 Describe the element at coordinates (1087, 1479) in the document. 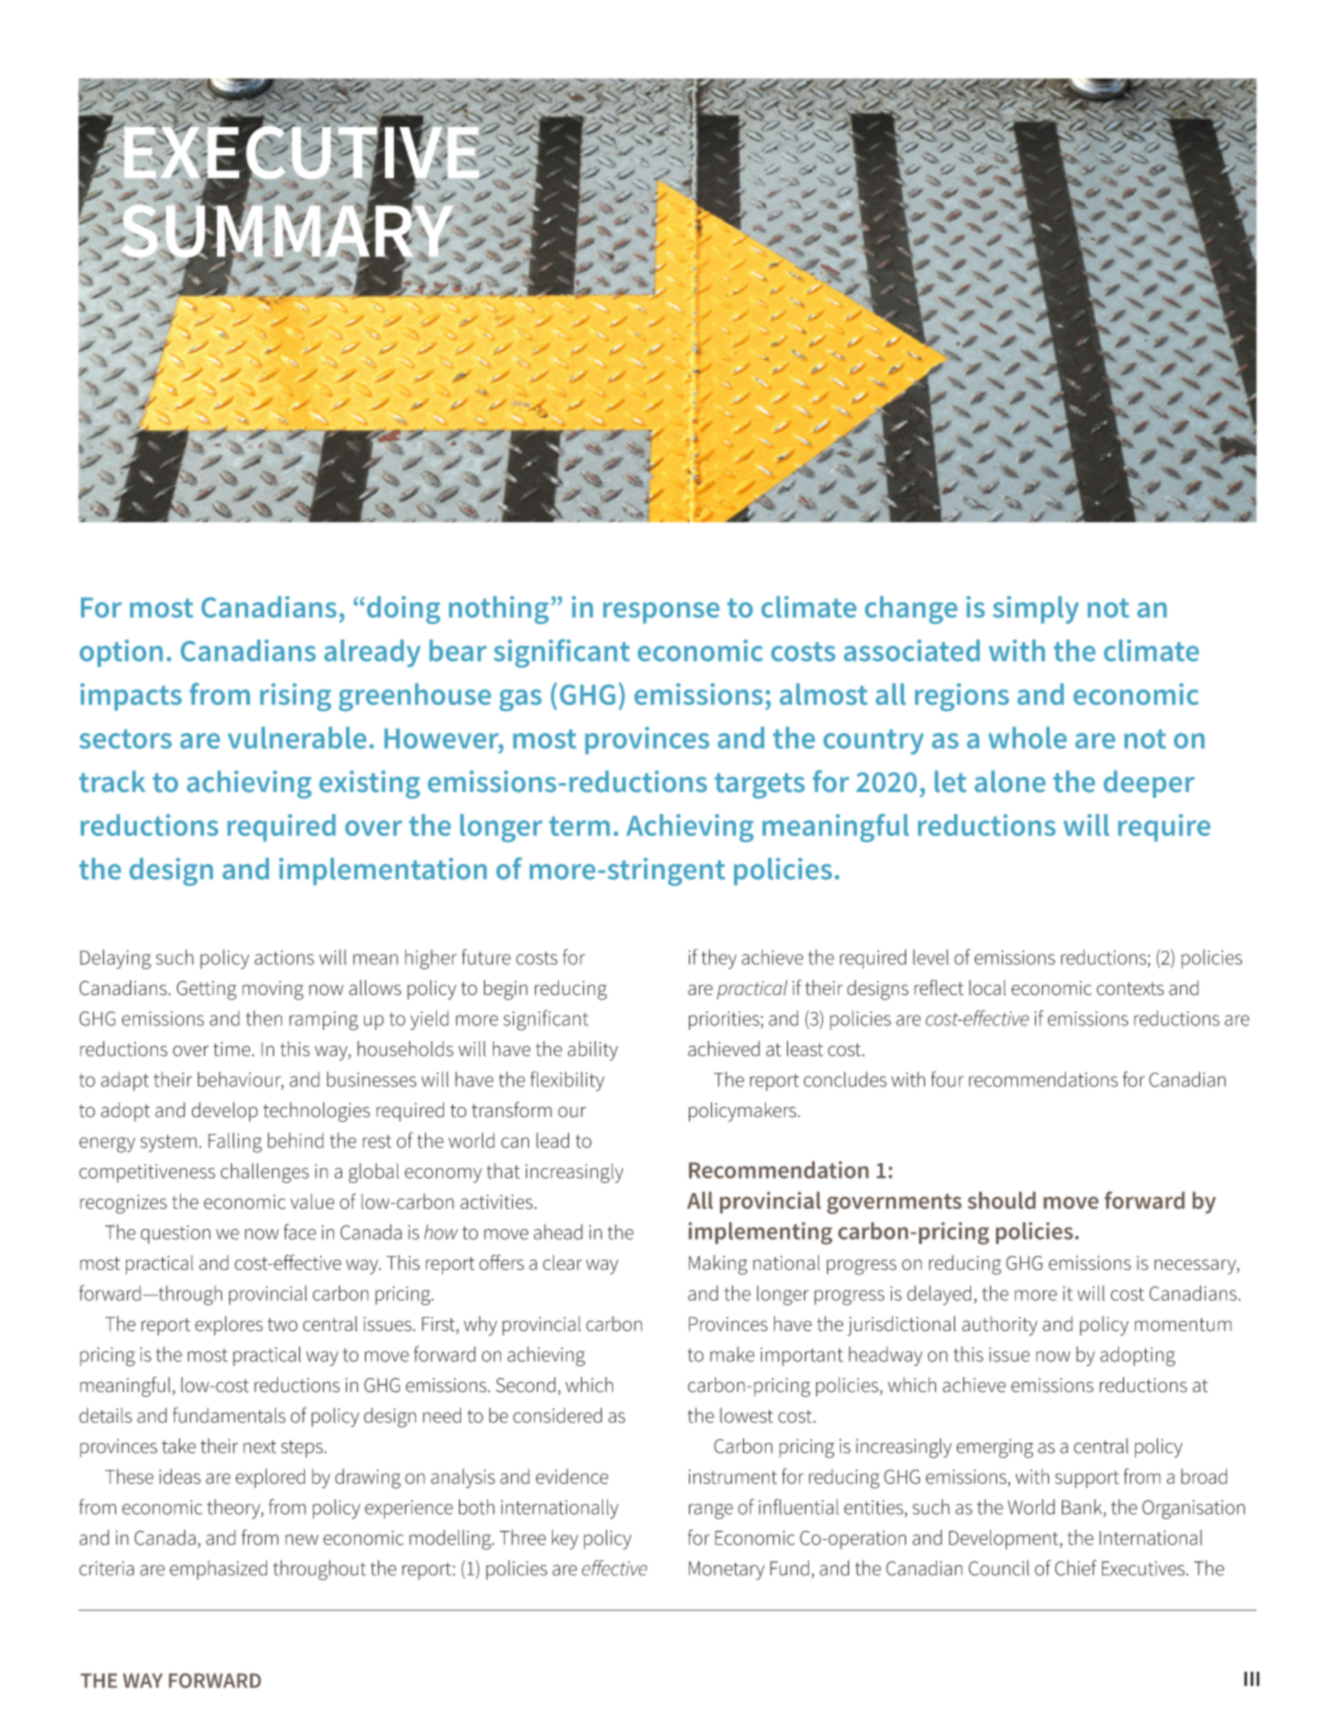

I see `support` at that location.
